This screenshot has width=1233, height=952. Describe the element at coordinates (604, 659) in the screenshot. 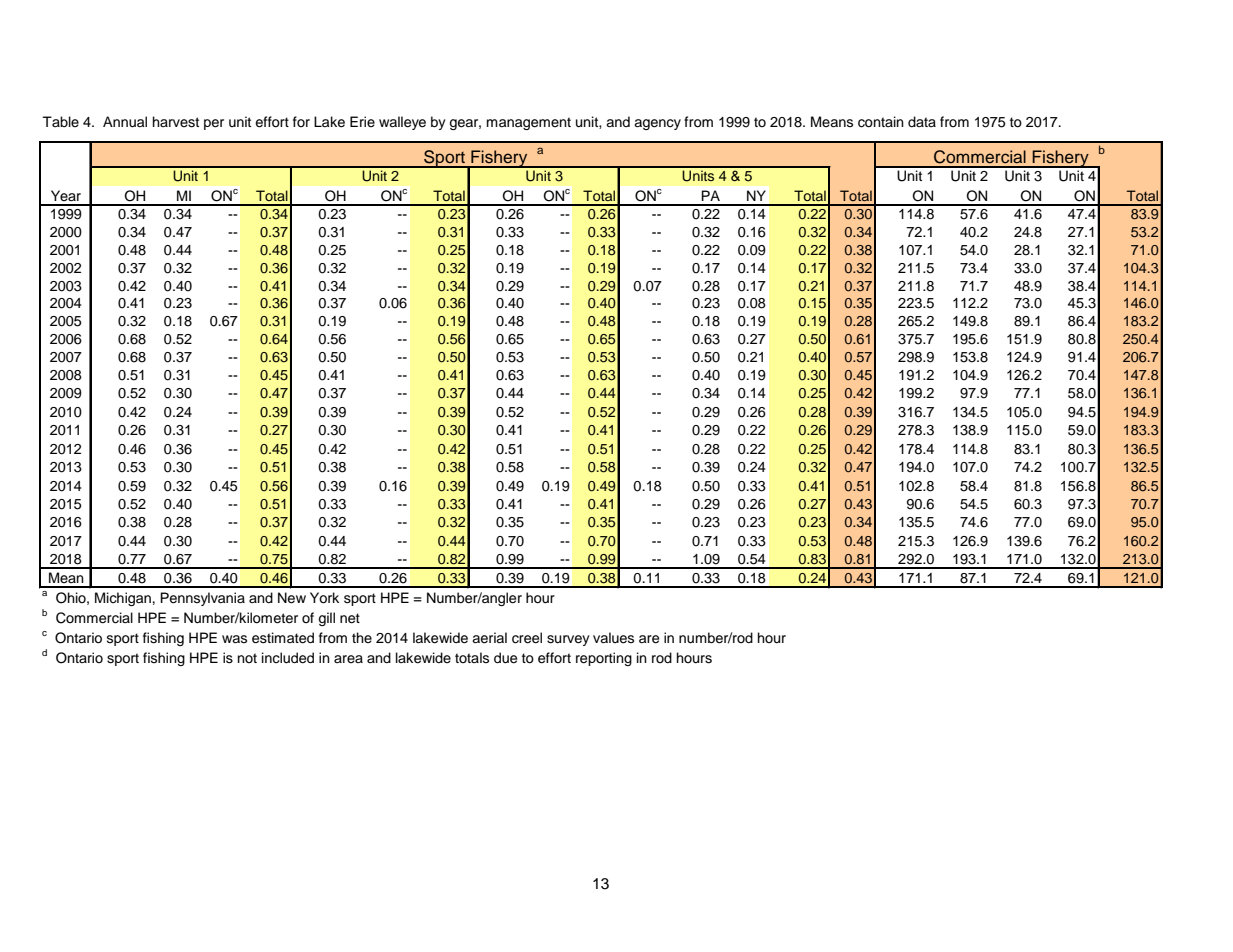

I see `reporting` at that location.
